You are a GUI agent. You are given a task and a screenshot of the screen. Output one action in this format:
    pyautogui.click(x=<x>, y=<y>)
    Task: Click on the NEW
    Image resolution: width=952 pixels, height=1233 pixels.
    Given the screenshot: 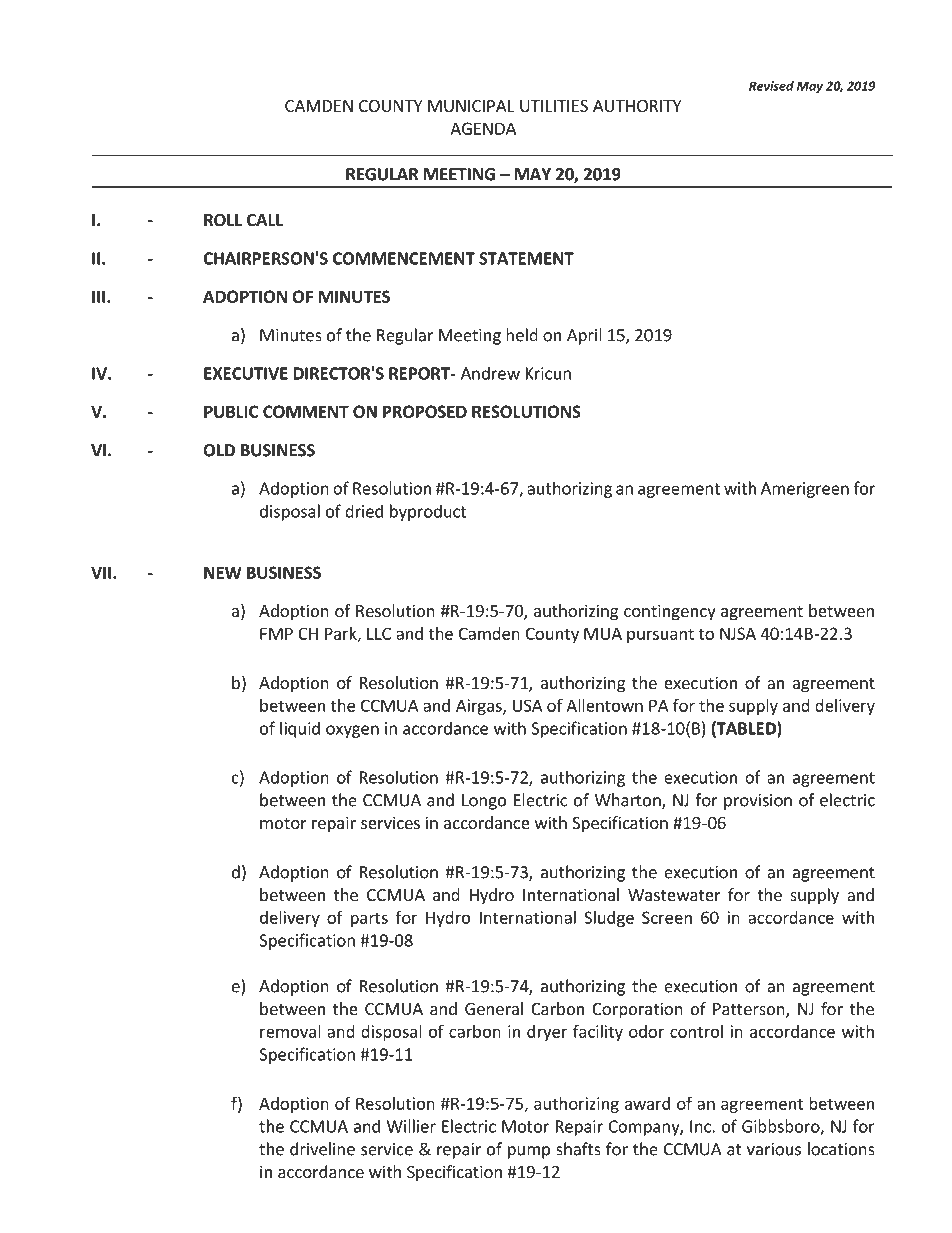 What is the action you would take?
    pyautogui.click(x=223, y=572)
